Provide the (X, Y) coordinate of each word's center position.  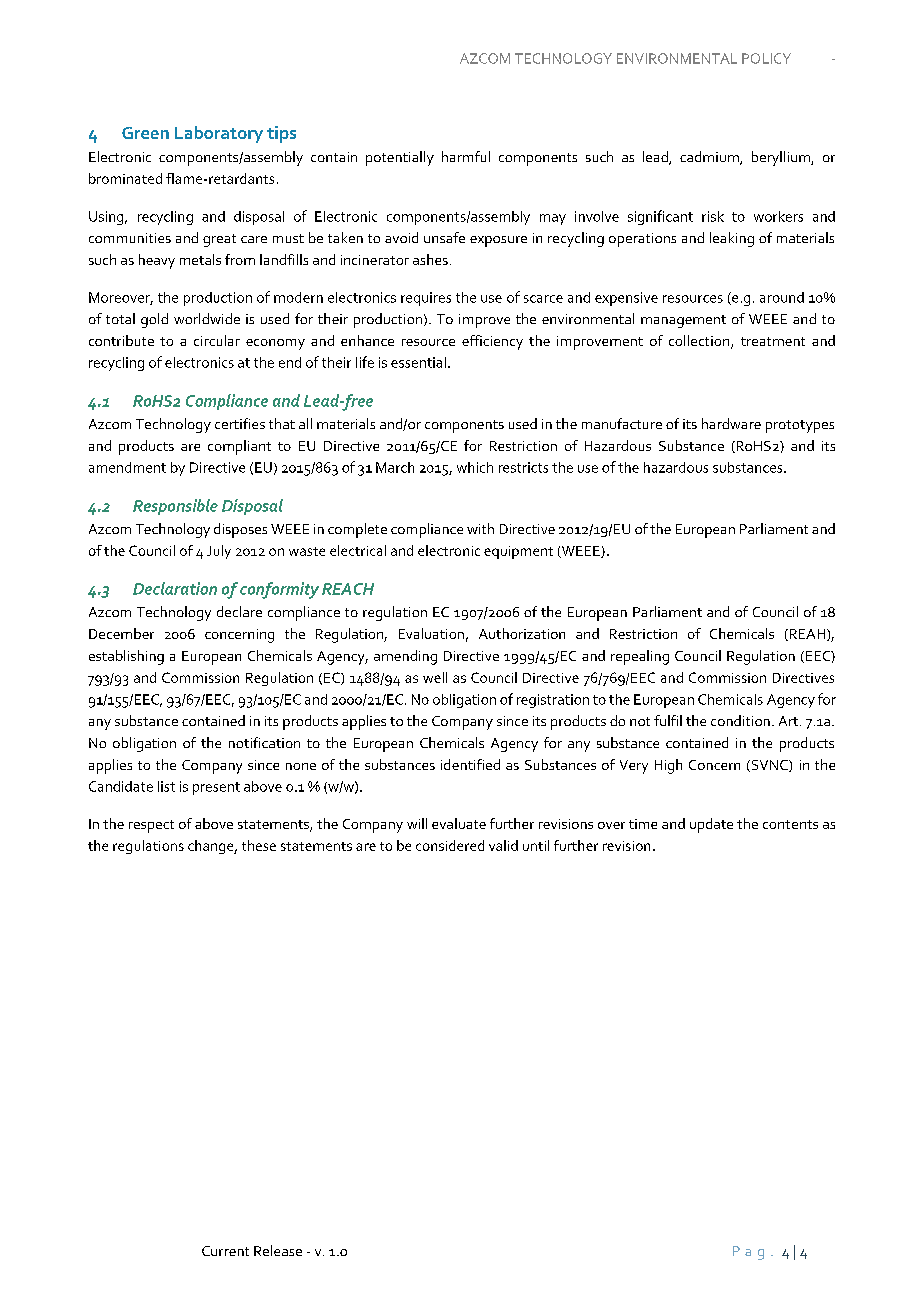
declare (239, 611)
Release (278, 1250)
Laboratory (219, 134)
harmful (466, 156)
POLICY (766, 58)
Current (225, 1251)
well (435, 677)
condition (740, 720)
